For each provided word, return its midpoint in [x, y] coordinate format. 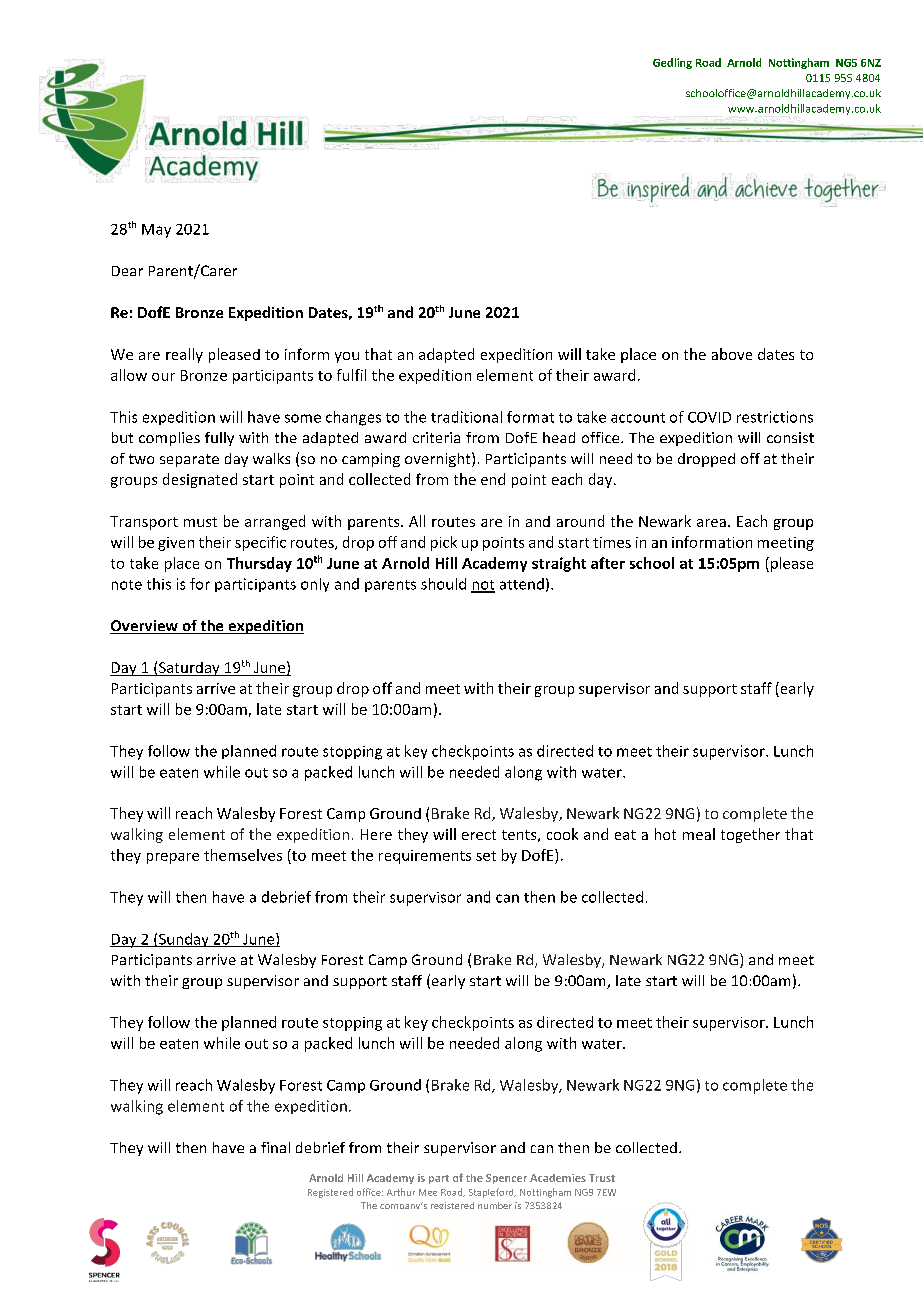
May [156, 231]
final [275, 1147]
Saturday [189, 669]
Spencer [506, 1179]
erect [479, 835]
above [732, 354]
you [347, 357]
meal [699, 834]
